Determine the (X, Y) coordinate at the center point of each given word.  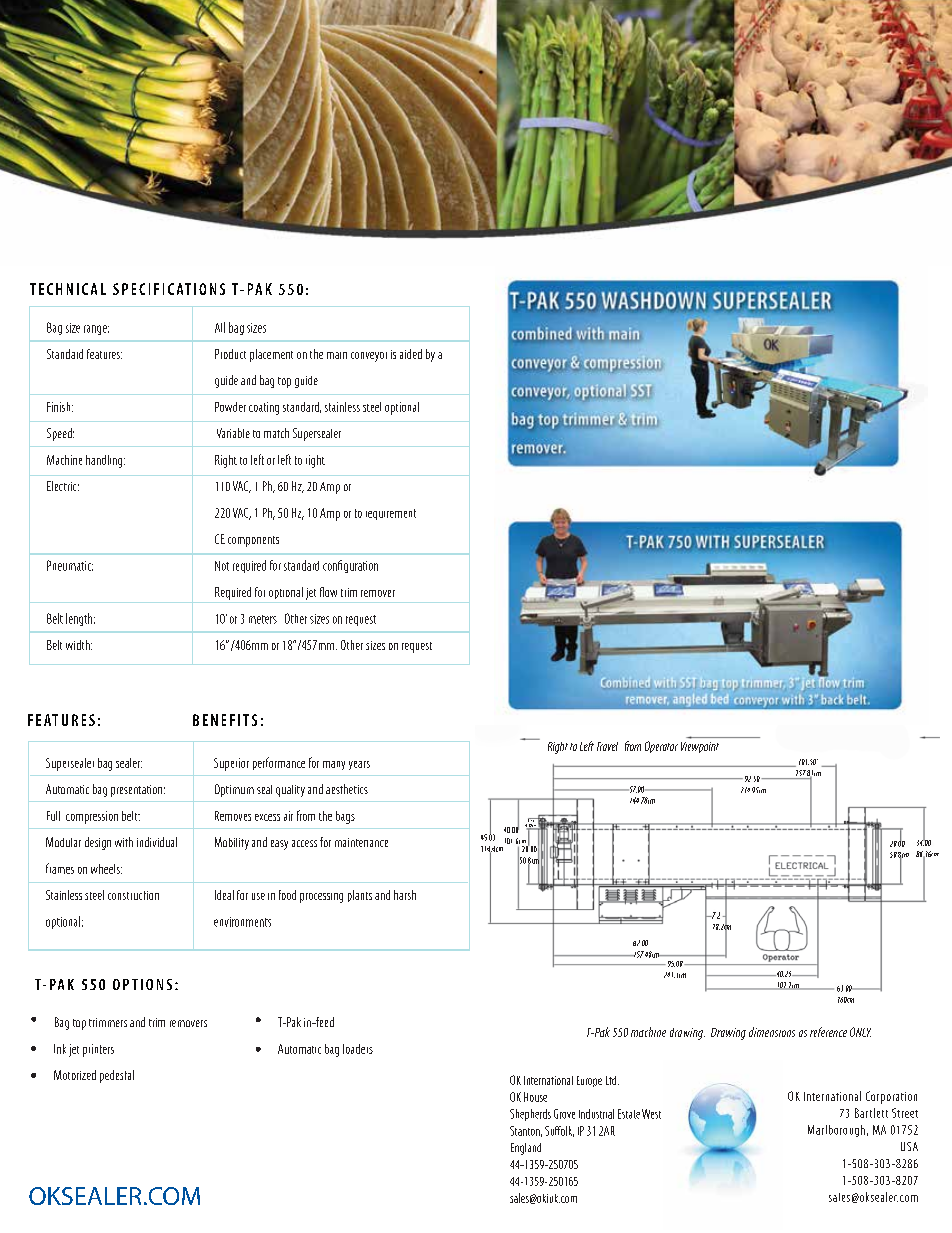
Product (230, 354)
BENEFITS (225, 720)
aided (411, 354)
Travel (607, 746)
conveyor (369, 357)
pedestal (117, 1076)
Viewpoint (700, 747)
